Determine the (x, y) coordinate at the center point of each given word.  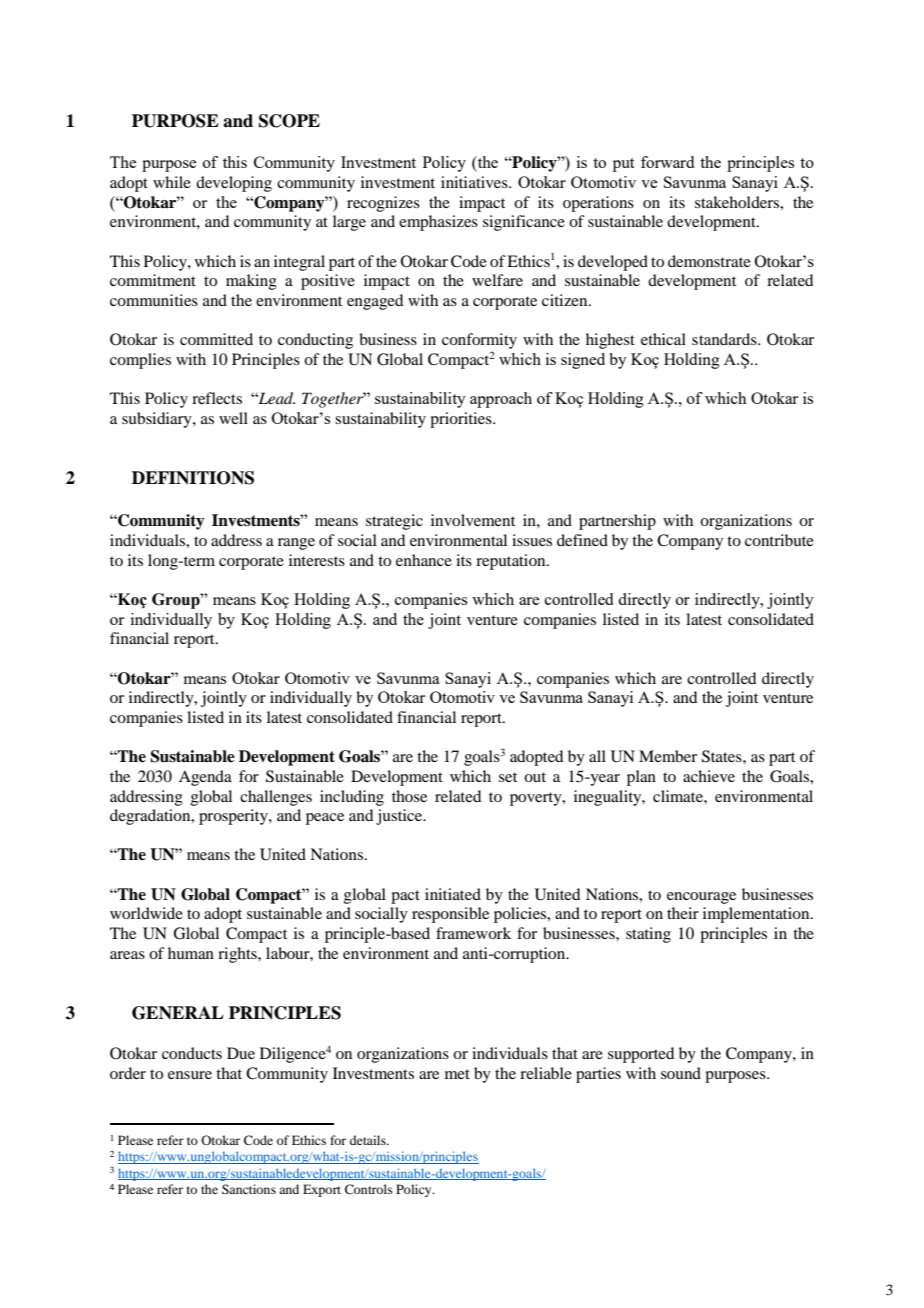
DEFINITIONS (193, 478)
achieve (709, 776)
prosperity (234, 817)
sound (681, 1073)
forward (667, 162)
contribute (779, 540)
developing (234, 184)
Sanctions (249, 1189)
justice (400, 817)
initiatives (475, 182)
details (369, 1140)
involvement (473, 520)
